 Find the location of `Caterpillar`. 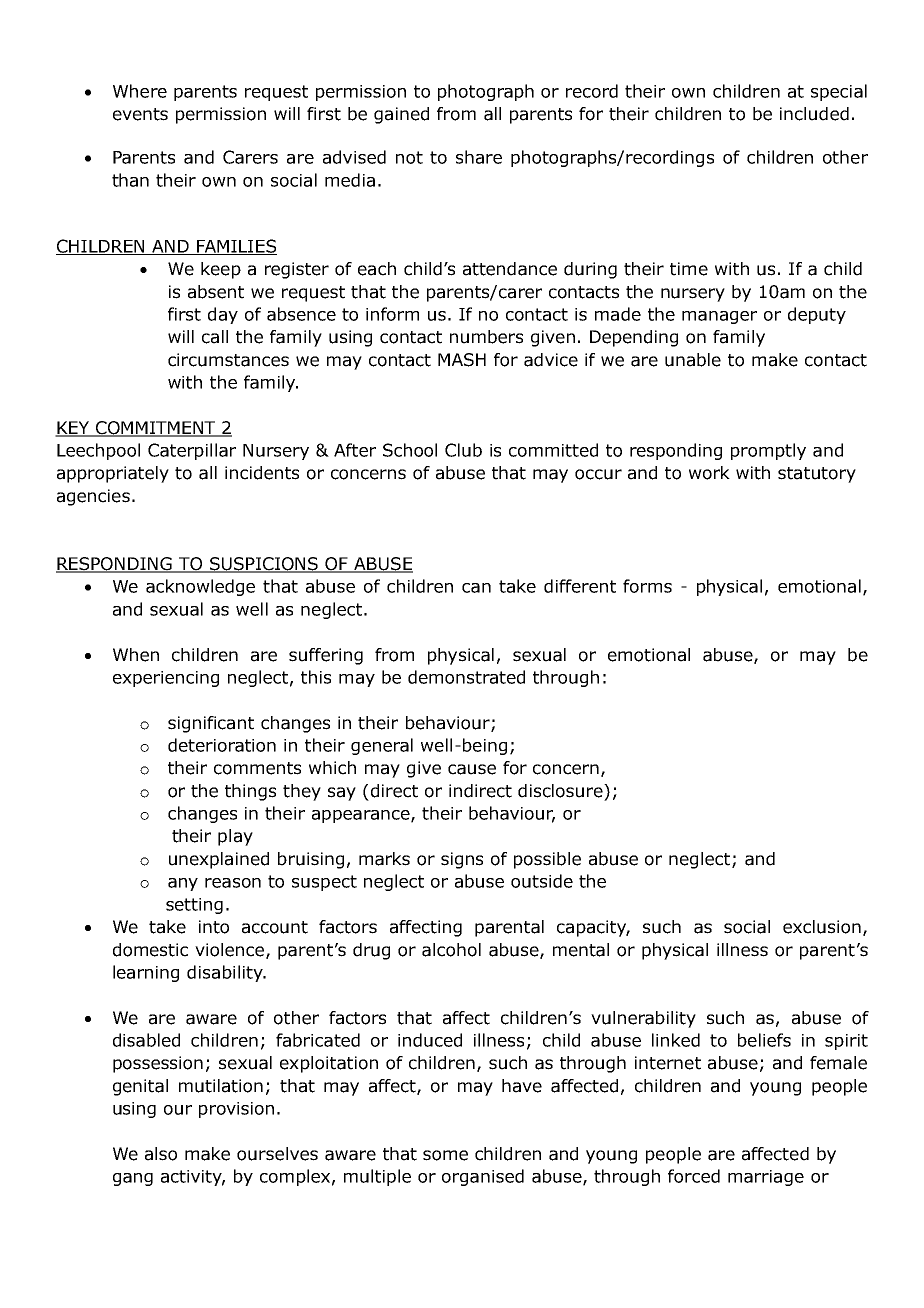

Caterpillar is located at coordinates (192, 451).
